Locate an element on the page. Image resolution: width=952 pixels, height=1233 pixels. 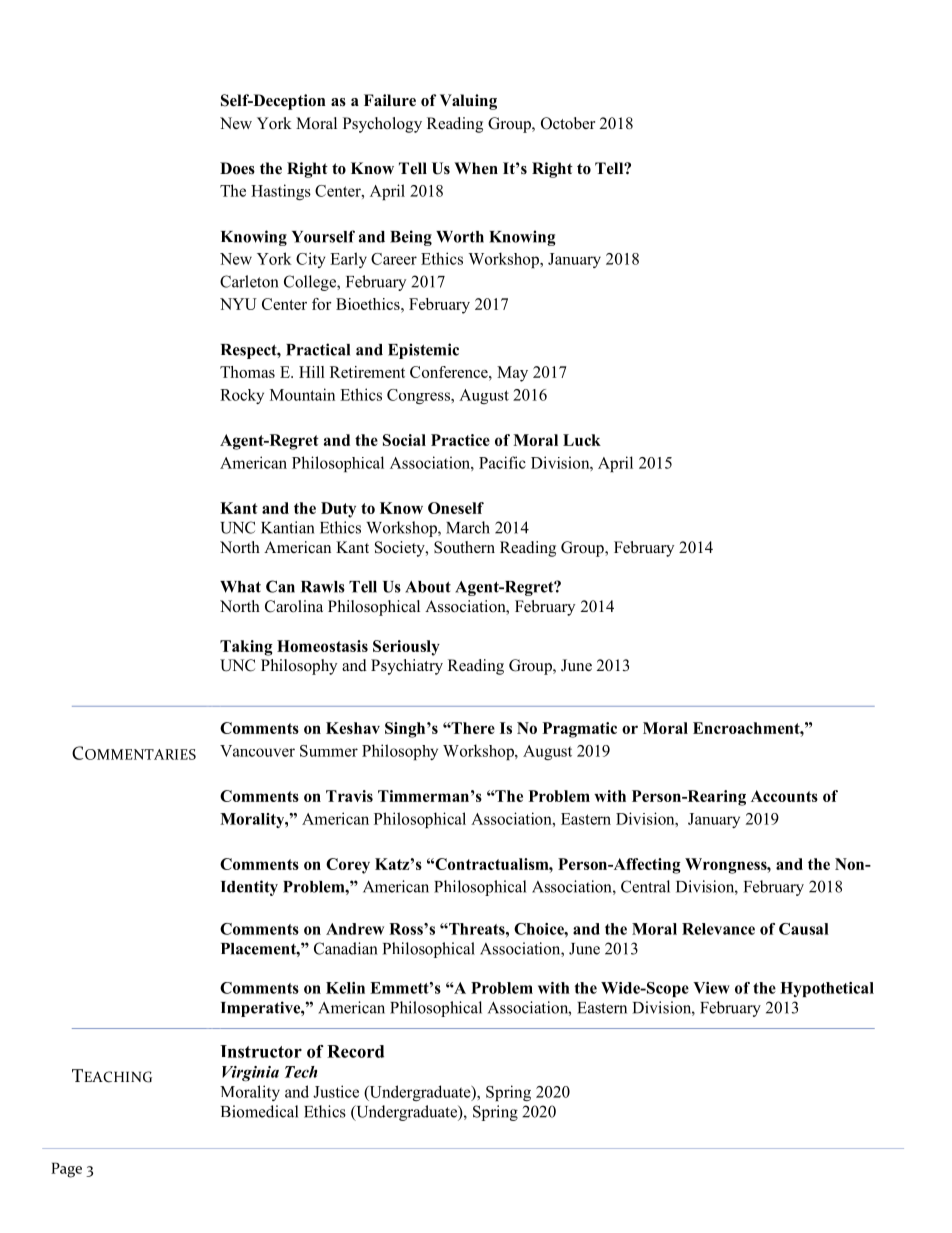
Accounts is located at coordinates (784, 796).
